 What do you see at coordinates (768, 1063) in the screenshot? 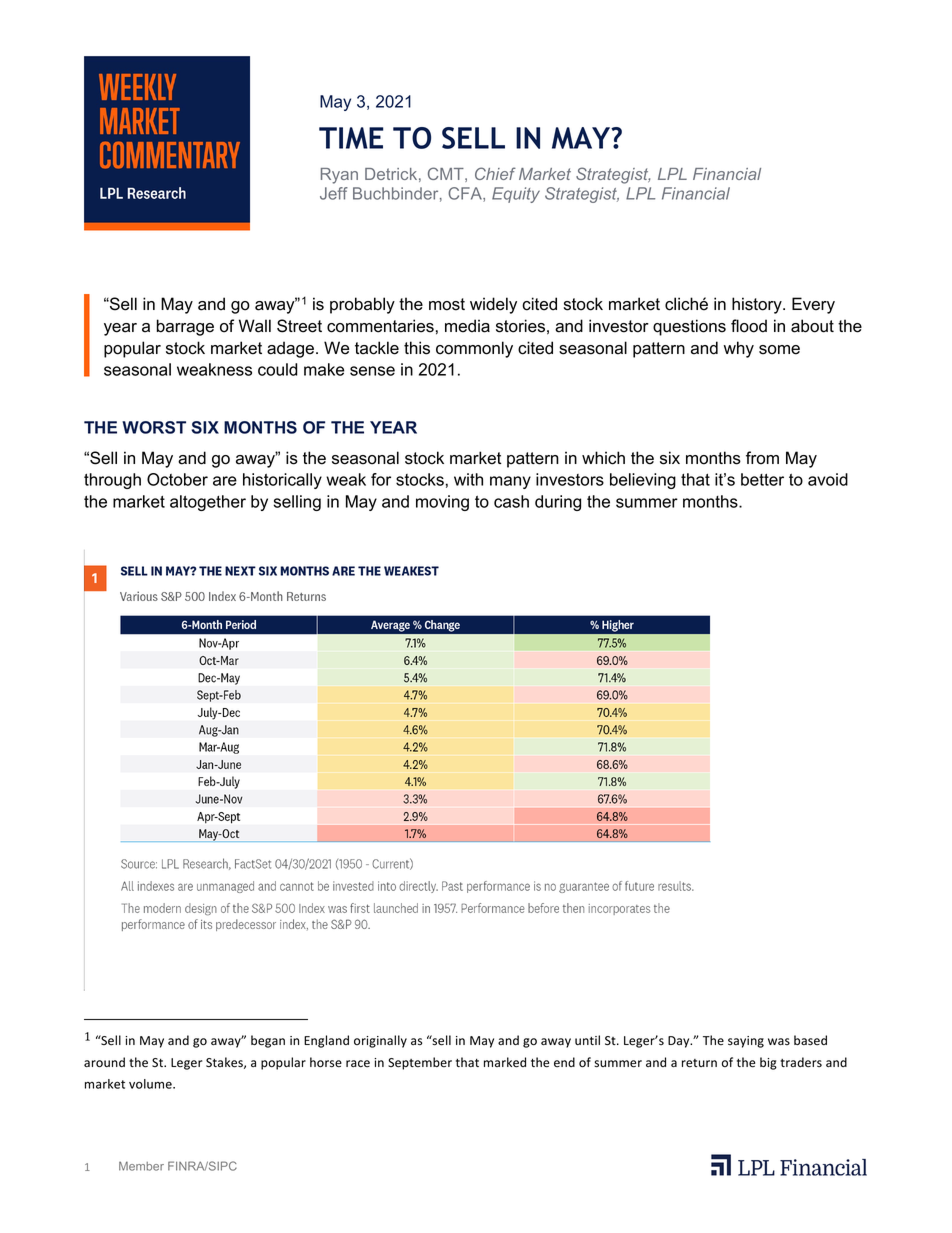
I see `big` at bounding box center [768, 1063].
